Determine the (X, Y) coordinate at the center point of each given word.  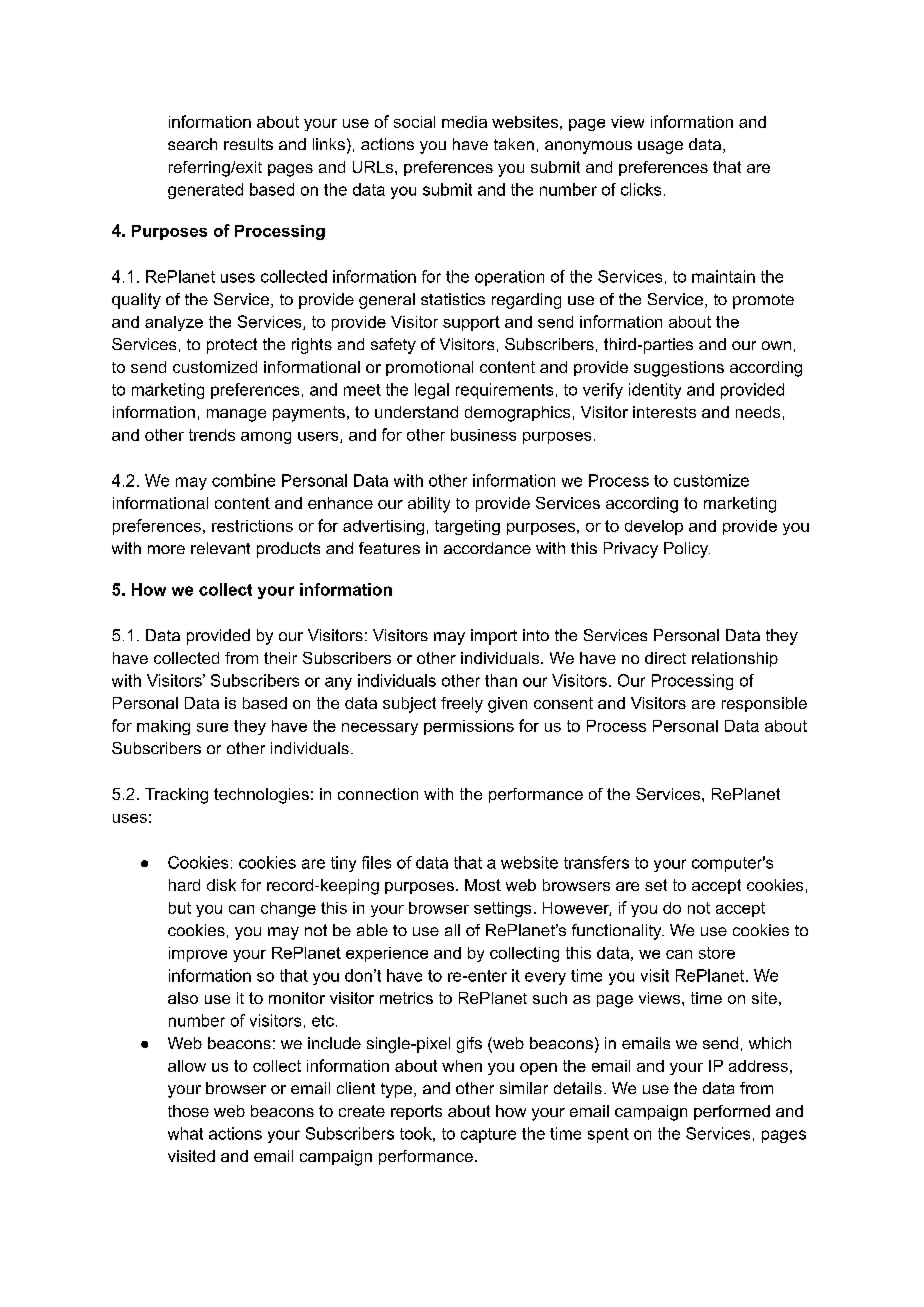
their (280, 658)
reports (416, 1112)
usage (660, 147)
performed (732, 1112)
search (192, 144)
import (494, 637)
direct (665, 658)
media (464, 122)
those (188, 1111)
